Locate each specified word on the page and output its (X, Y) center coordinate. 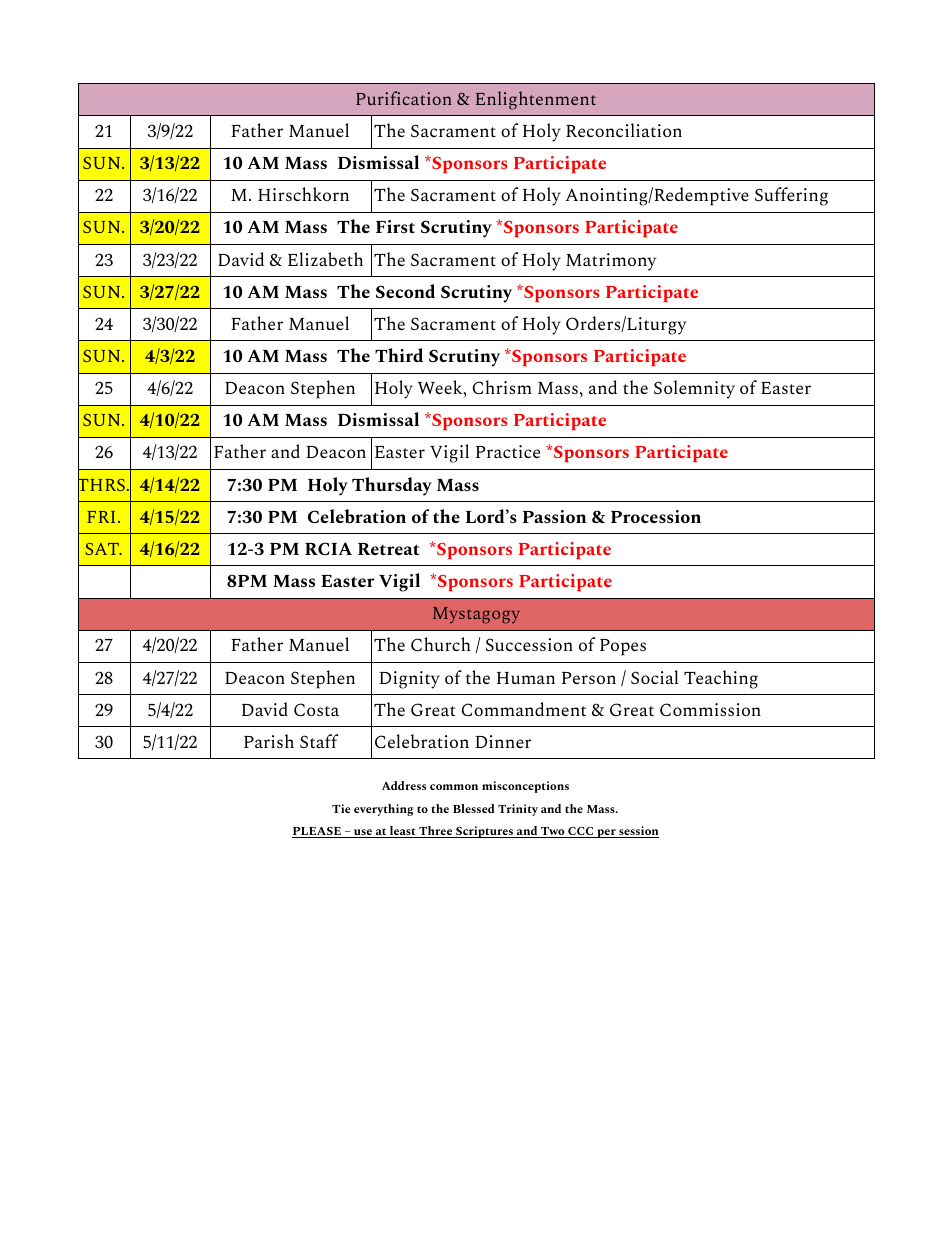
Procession (656, 516)
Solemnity (694, 389)
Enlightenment (536, 100)
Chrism (502, 387)
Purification (404, 98)
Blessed (473, 808)
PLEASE (317, 832)
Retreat (388, 549)
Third (399, 355)
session (638, 832)
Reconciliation (624, 130)
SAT (103, 549)
